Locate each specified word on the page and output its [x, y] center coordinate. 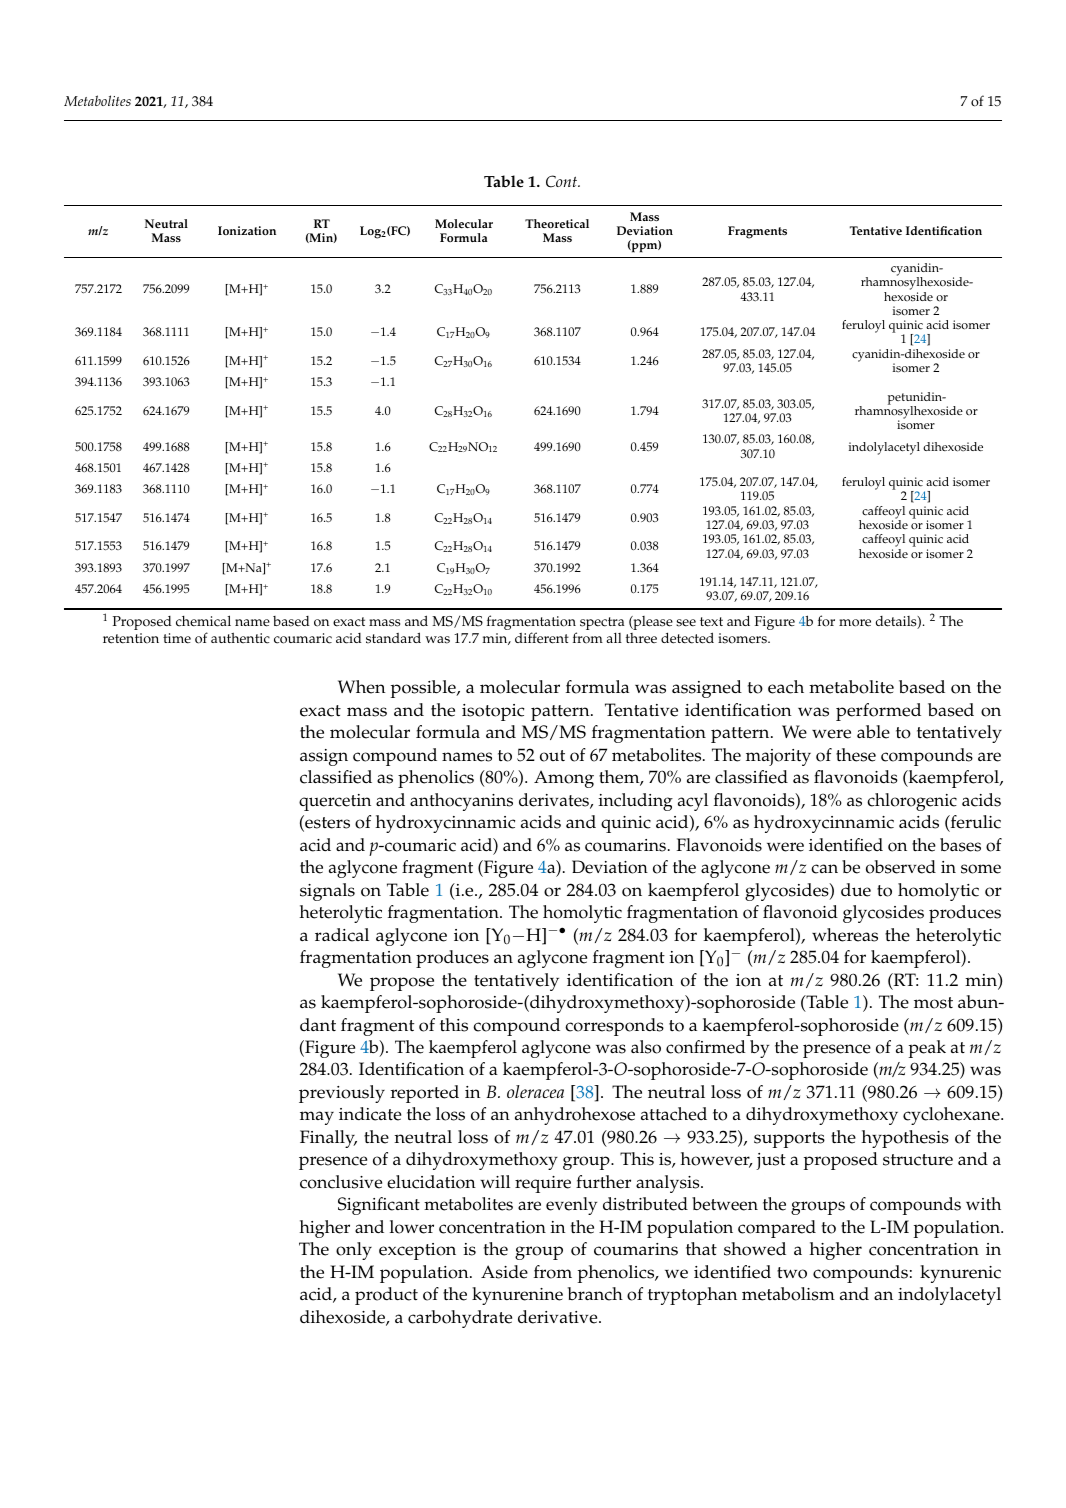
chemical [203, 621]
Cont [562, 181]
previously [342, 1094]
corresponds [614, 1027]
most [933, 1003]
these [856, 755]
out [552, 756]
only [354, 1251]
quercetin [335, 802]
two [792, 1273]
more [855, 623]
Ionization [247, 230]
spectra [602, 623]
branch [595, 1294]
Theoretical [557, 223]
